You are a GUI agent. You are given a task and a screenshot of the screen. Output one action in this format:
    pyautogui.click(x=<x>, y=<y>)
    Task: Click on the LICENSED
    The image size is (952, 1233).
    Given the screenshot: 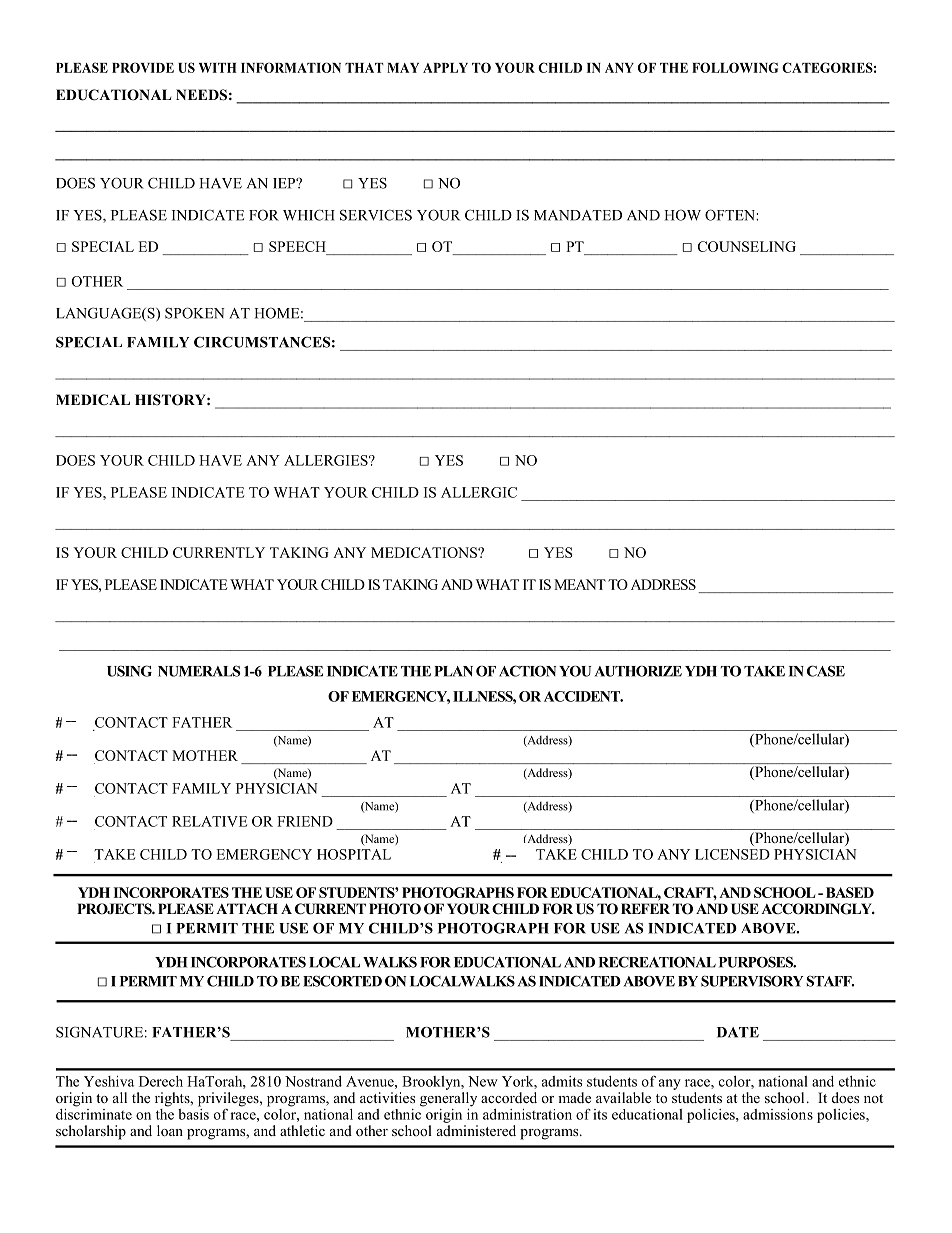 What is the action you would take?
    pyautogui.click(x=732, y=854)
